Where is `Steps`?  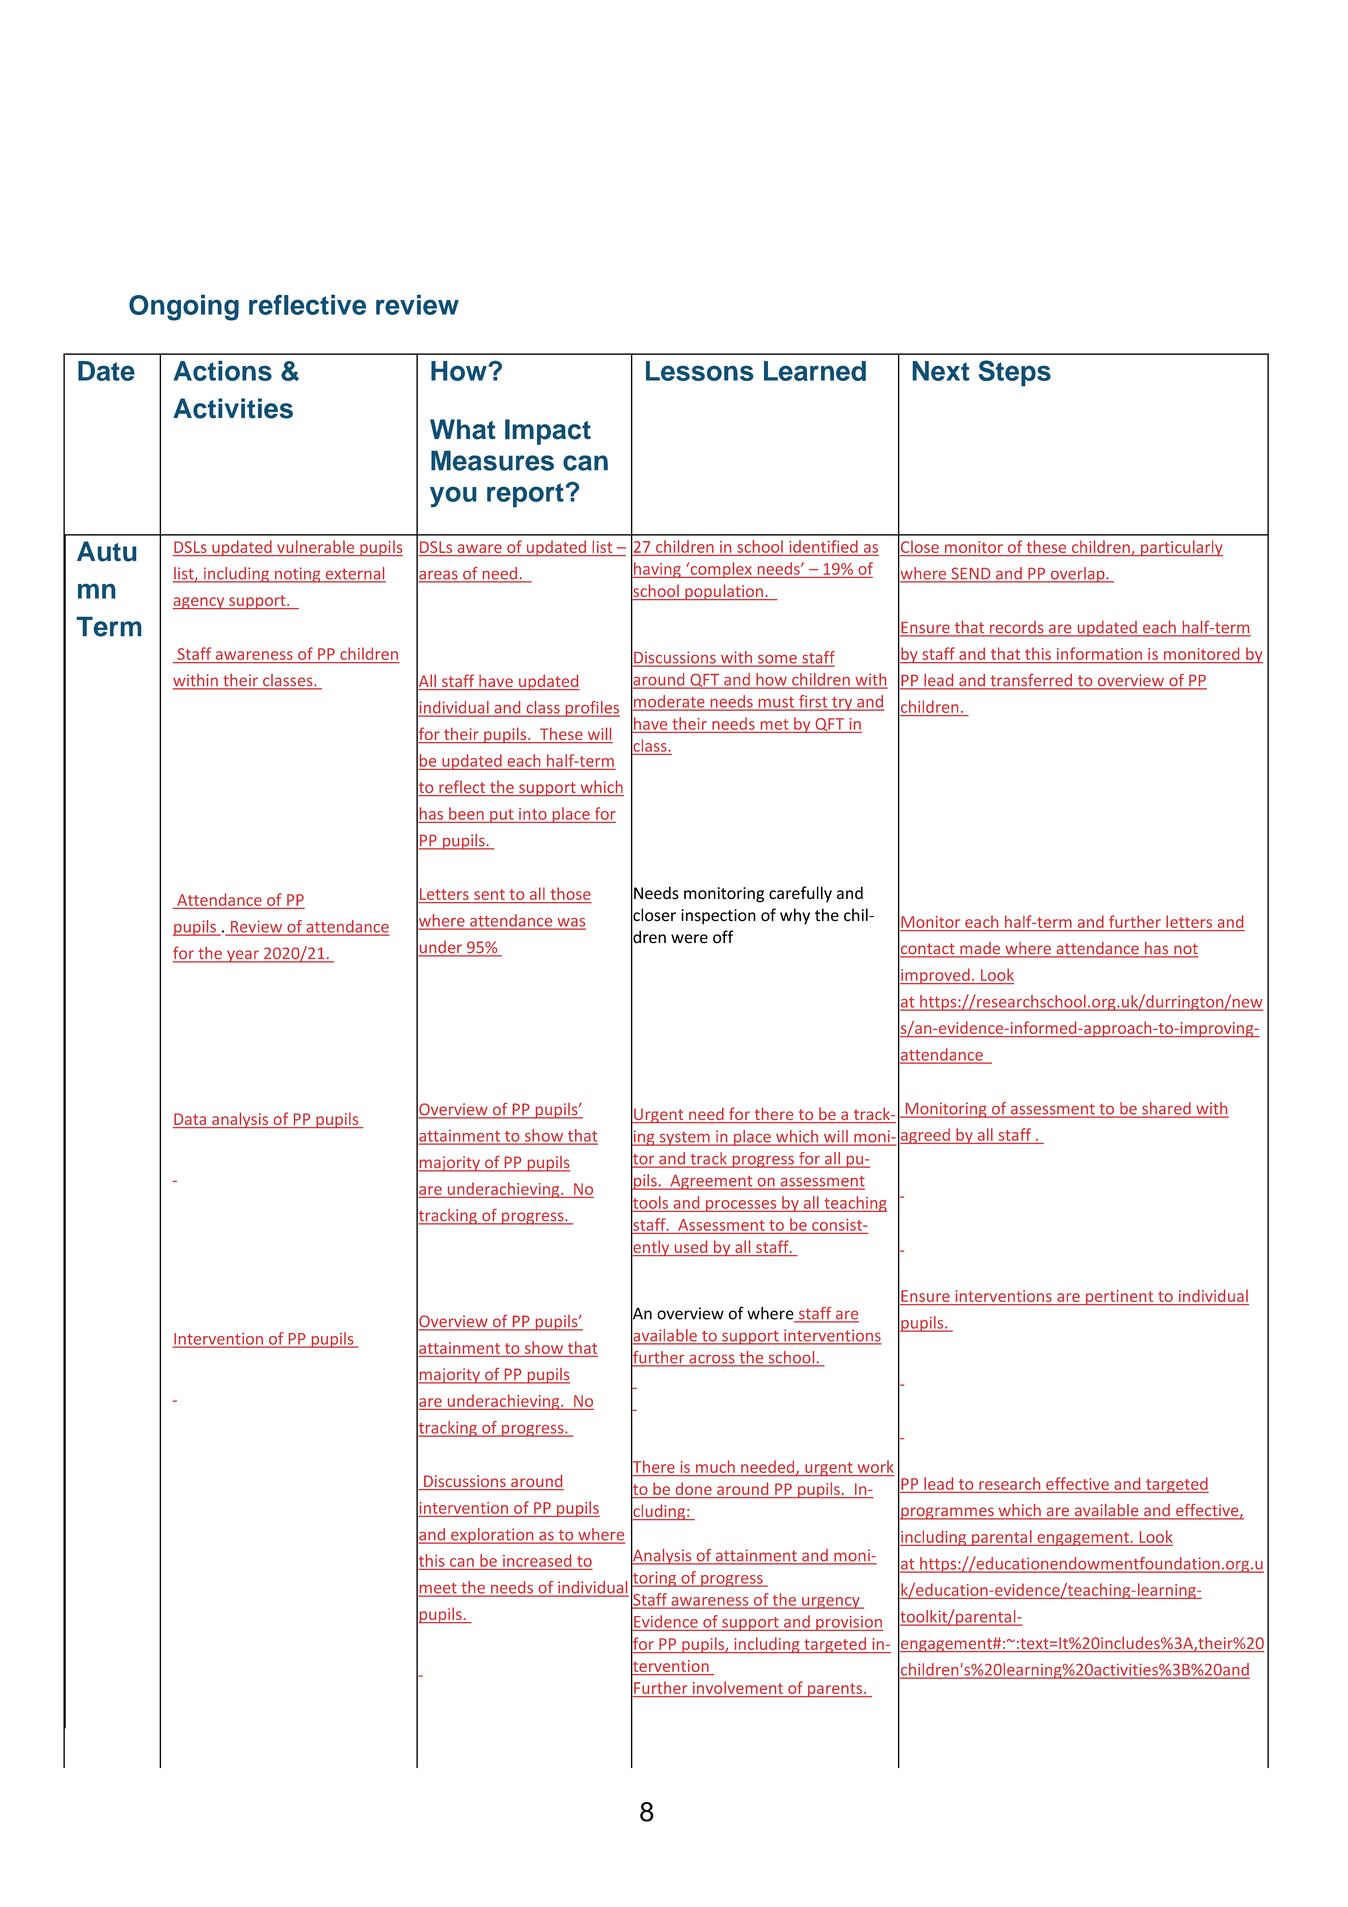
Steps is located at coordinates (1015, 373).
